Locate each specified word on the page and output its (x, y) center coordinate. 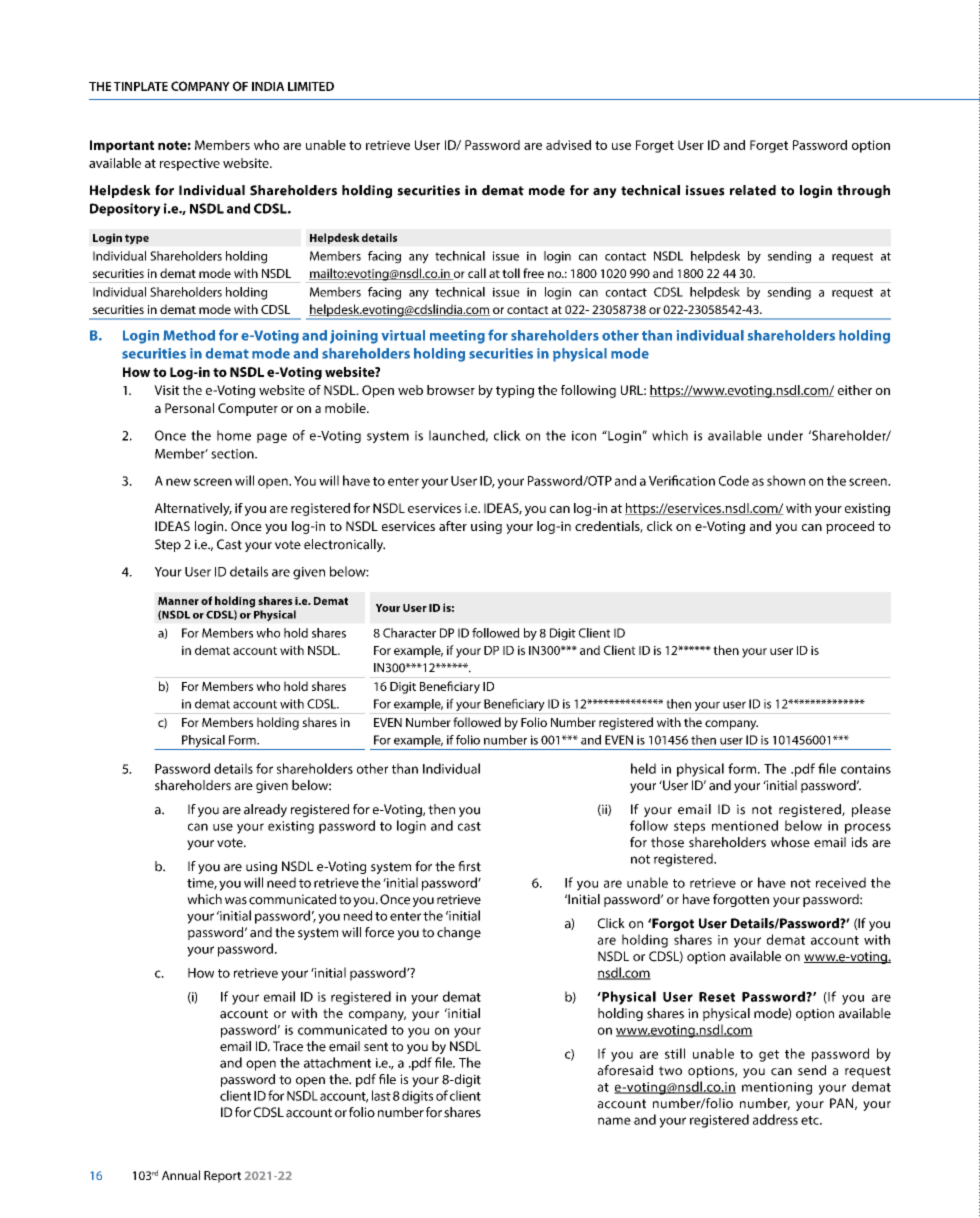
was (236, 901)
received (841, 882)
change (459, 933)
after (453, 526)
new (178, 482)
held (643, 768)
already (265, 810)
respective (190, 164)
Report (222, 1177)
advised (568, 145)
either (855, 390)
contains (866, 769)
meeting (457, 337)
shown (786, 480)
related (753, 190)
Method (189, 335)
